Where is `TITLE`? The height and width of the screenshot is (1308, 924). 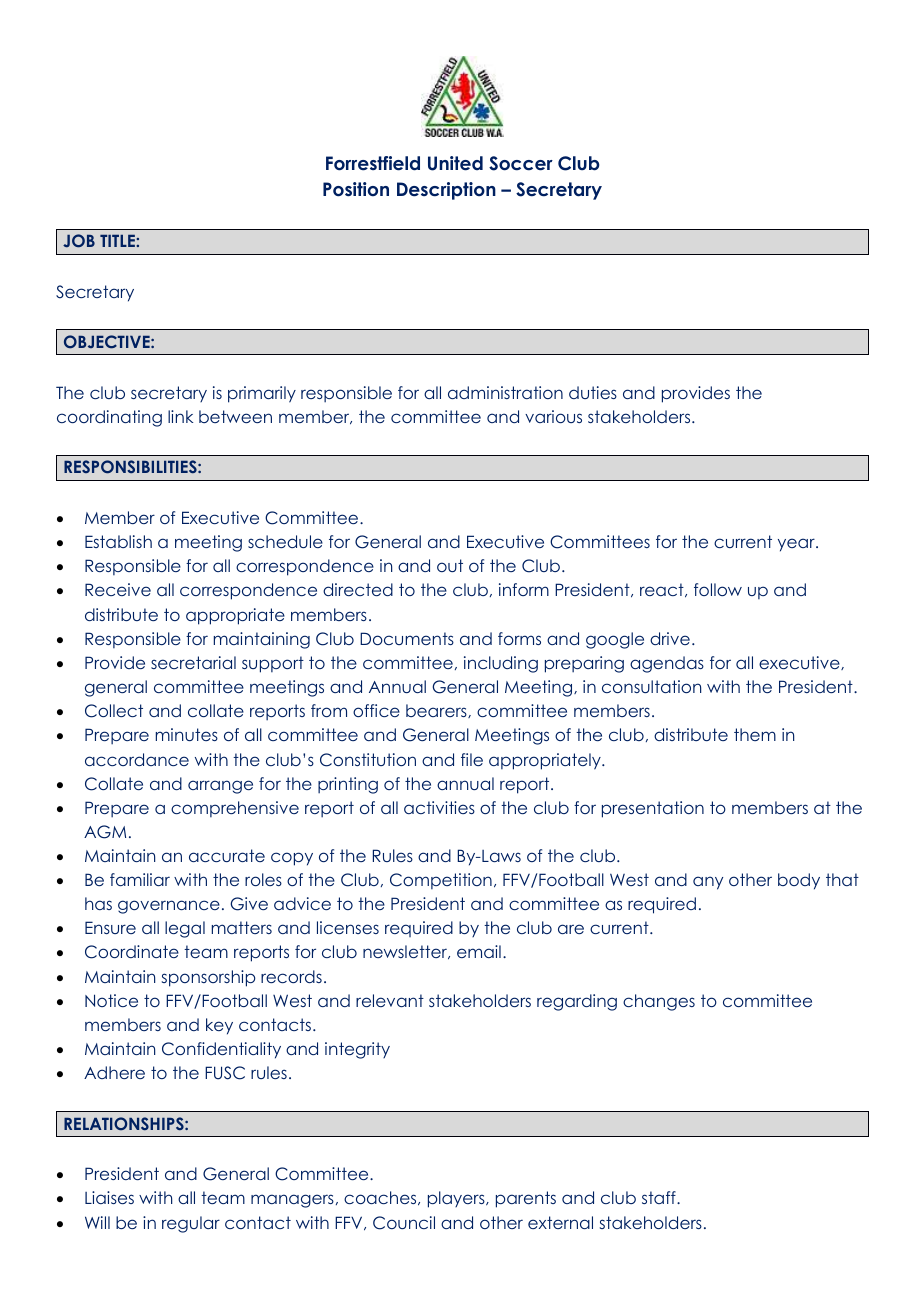 TITLE is located at coordinates (118, 241).
